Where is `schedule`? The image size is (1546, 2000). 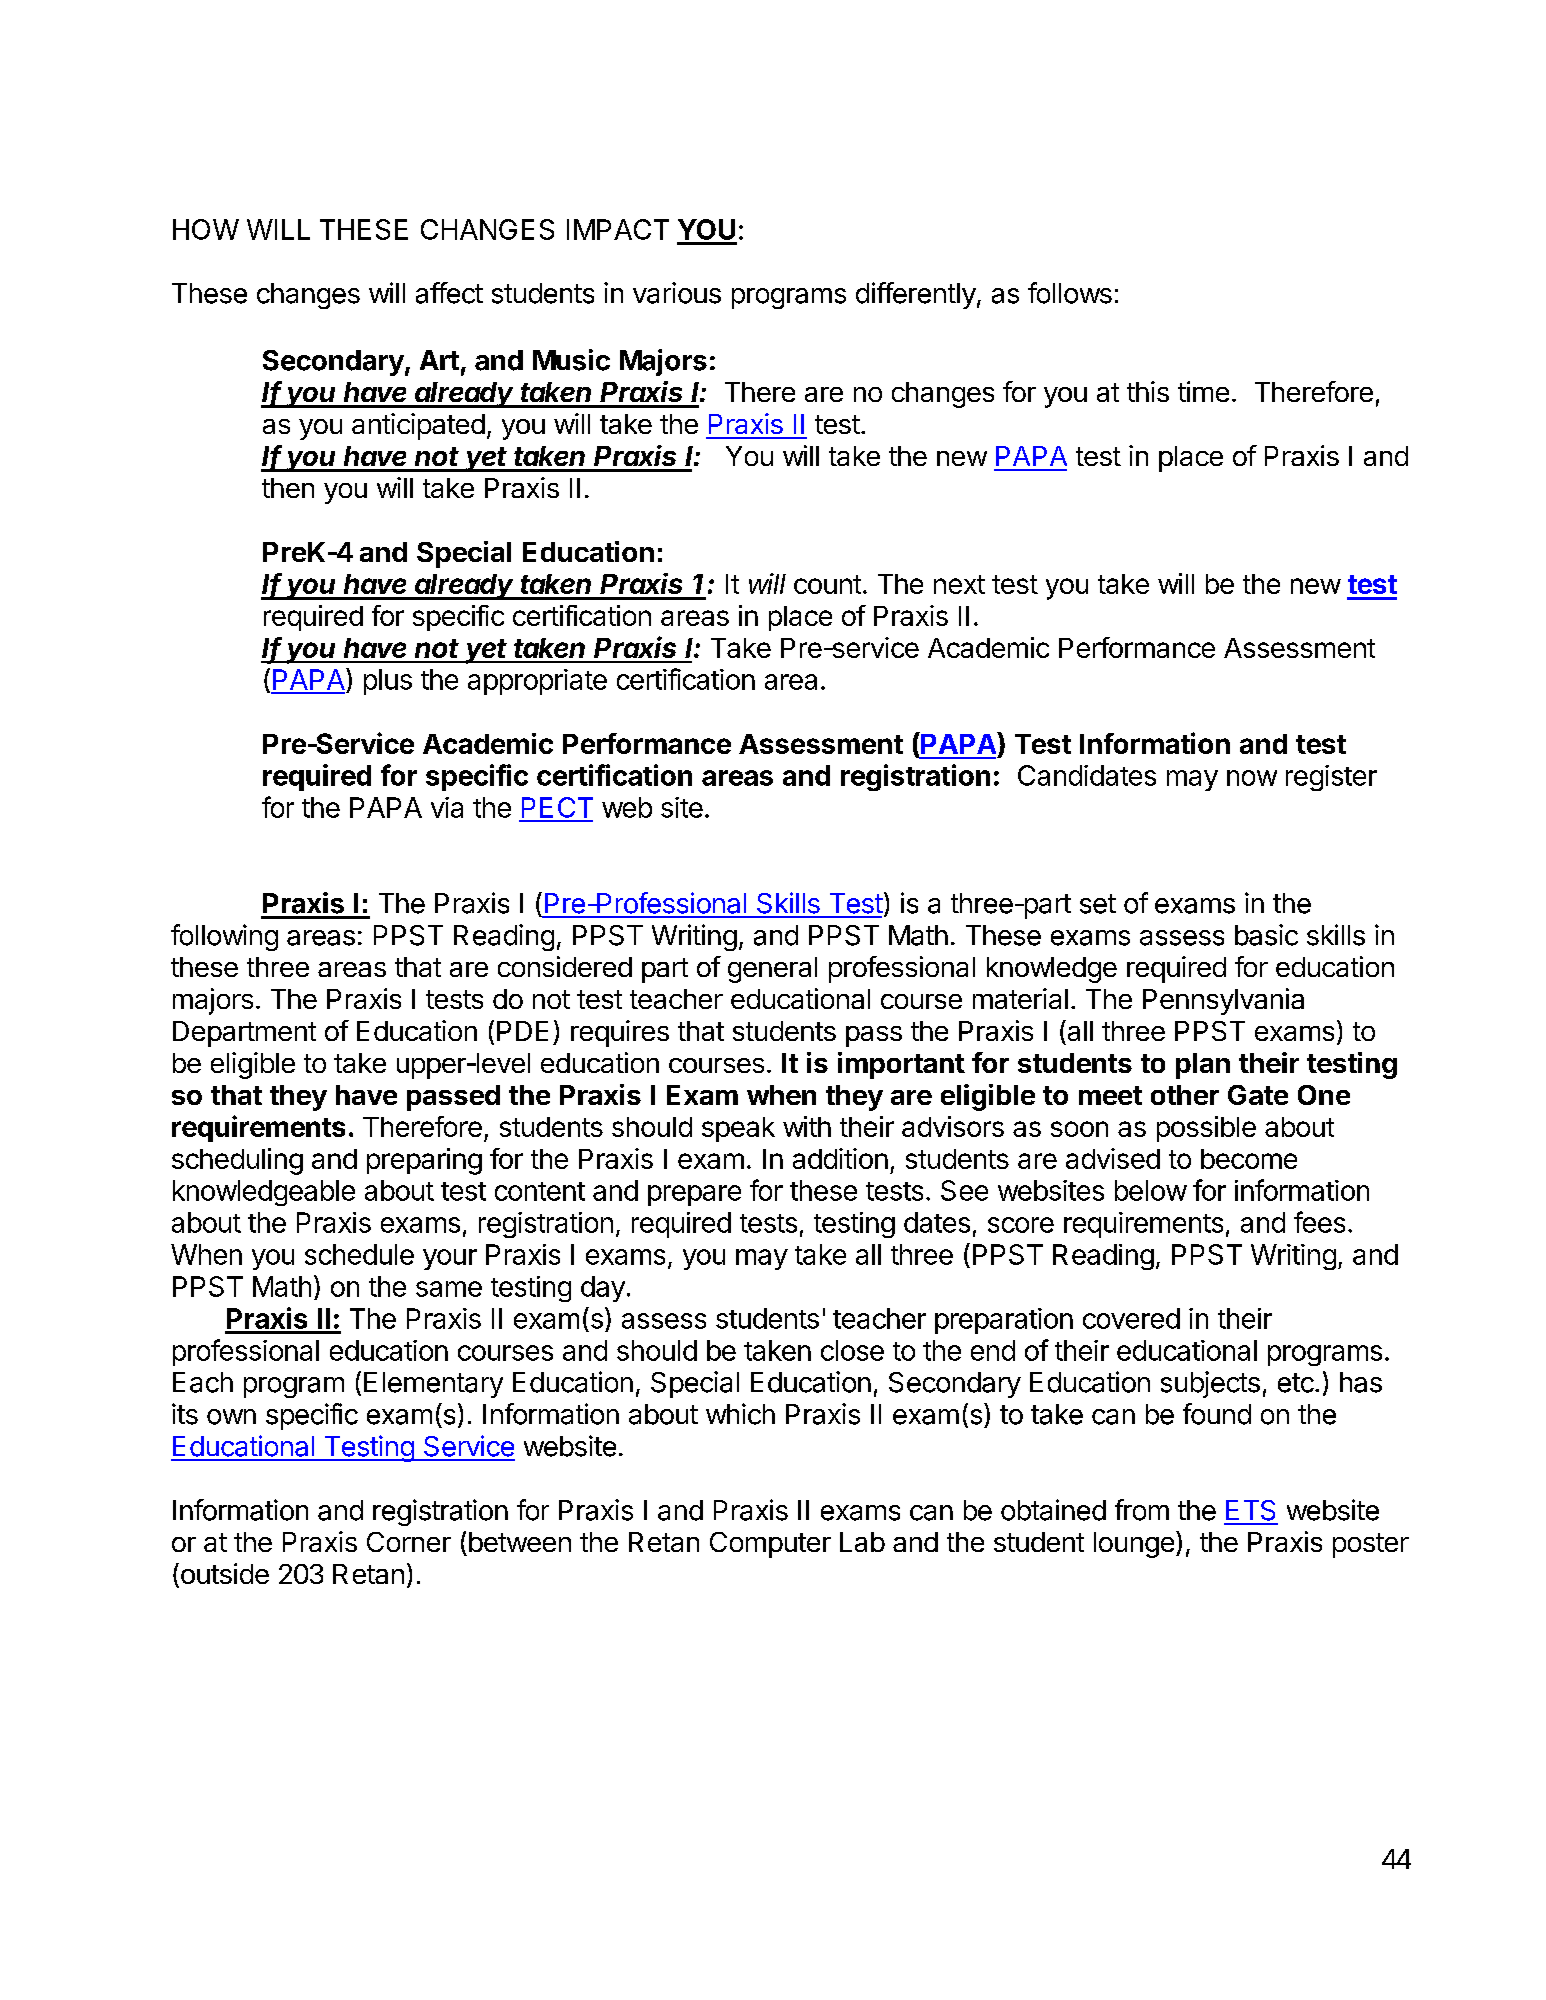
schedule is located at coordinates (359, 1254).
